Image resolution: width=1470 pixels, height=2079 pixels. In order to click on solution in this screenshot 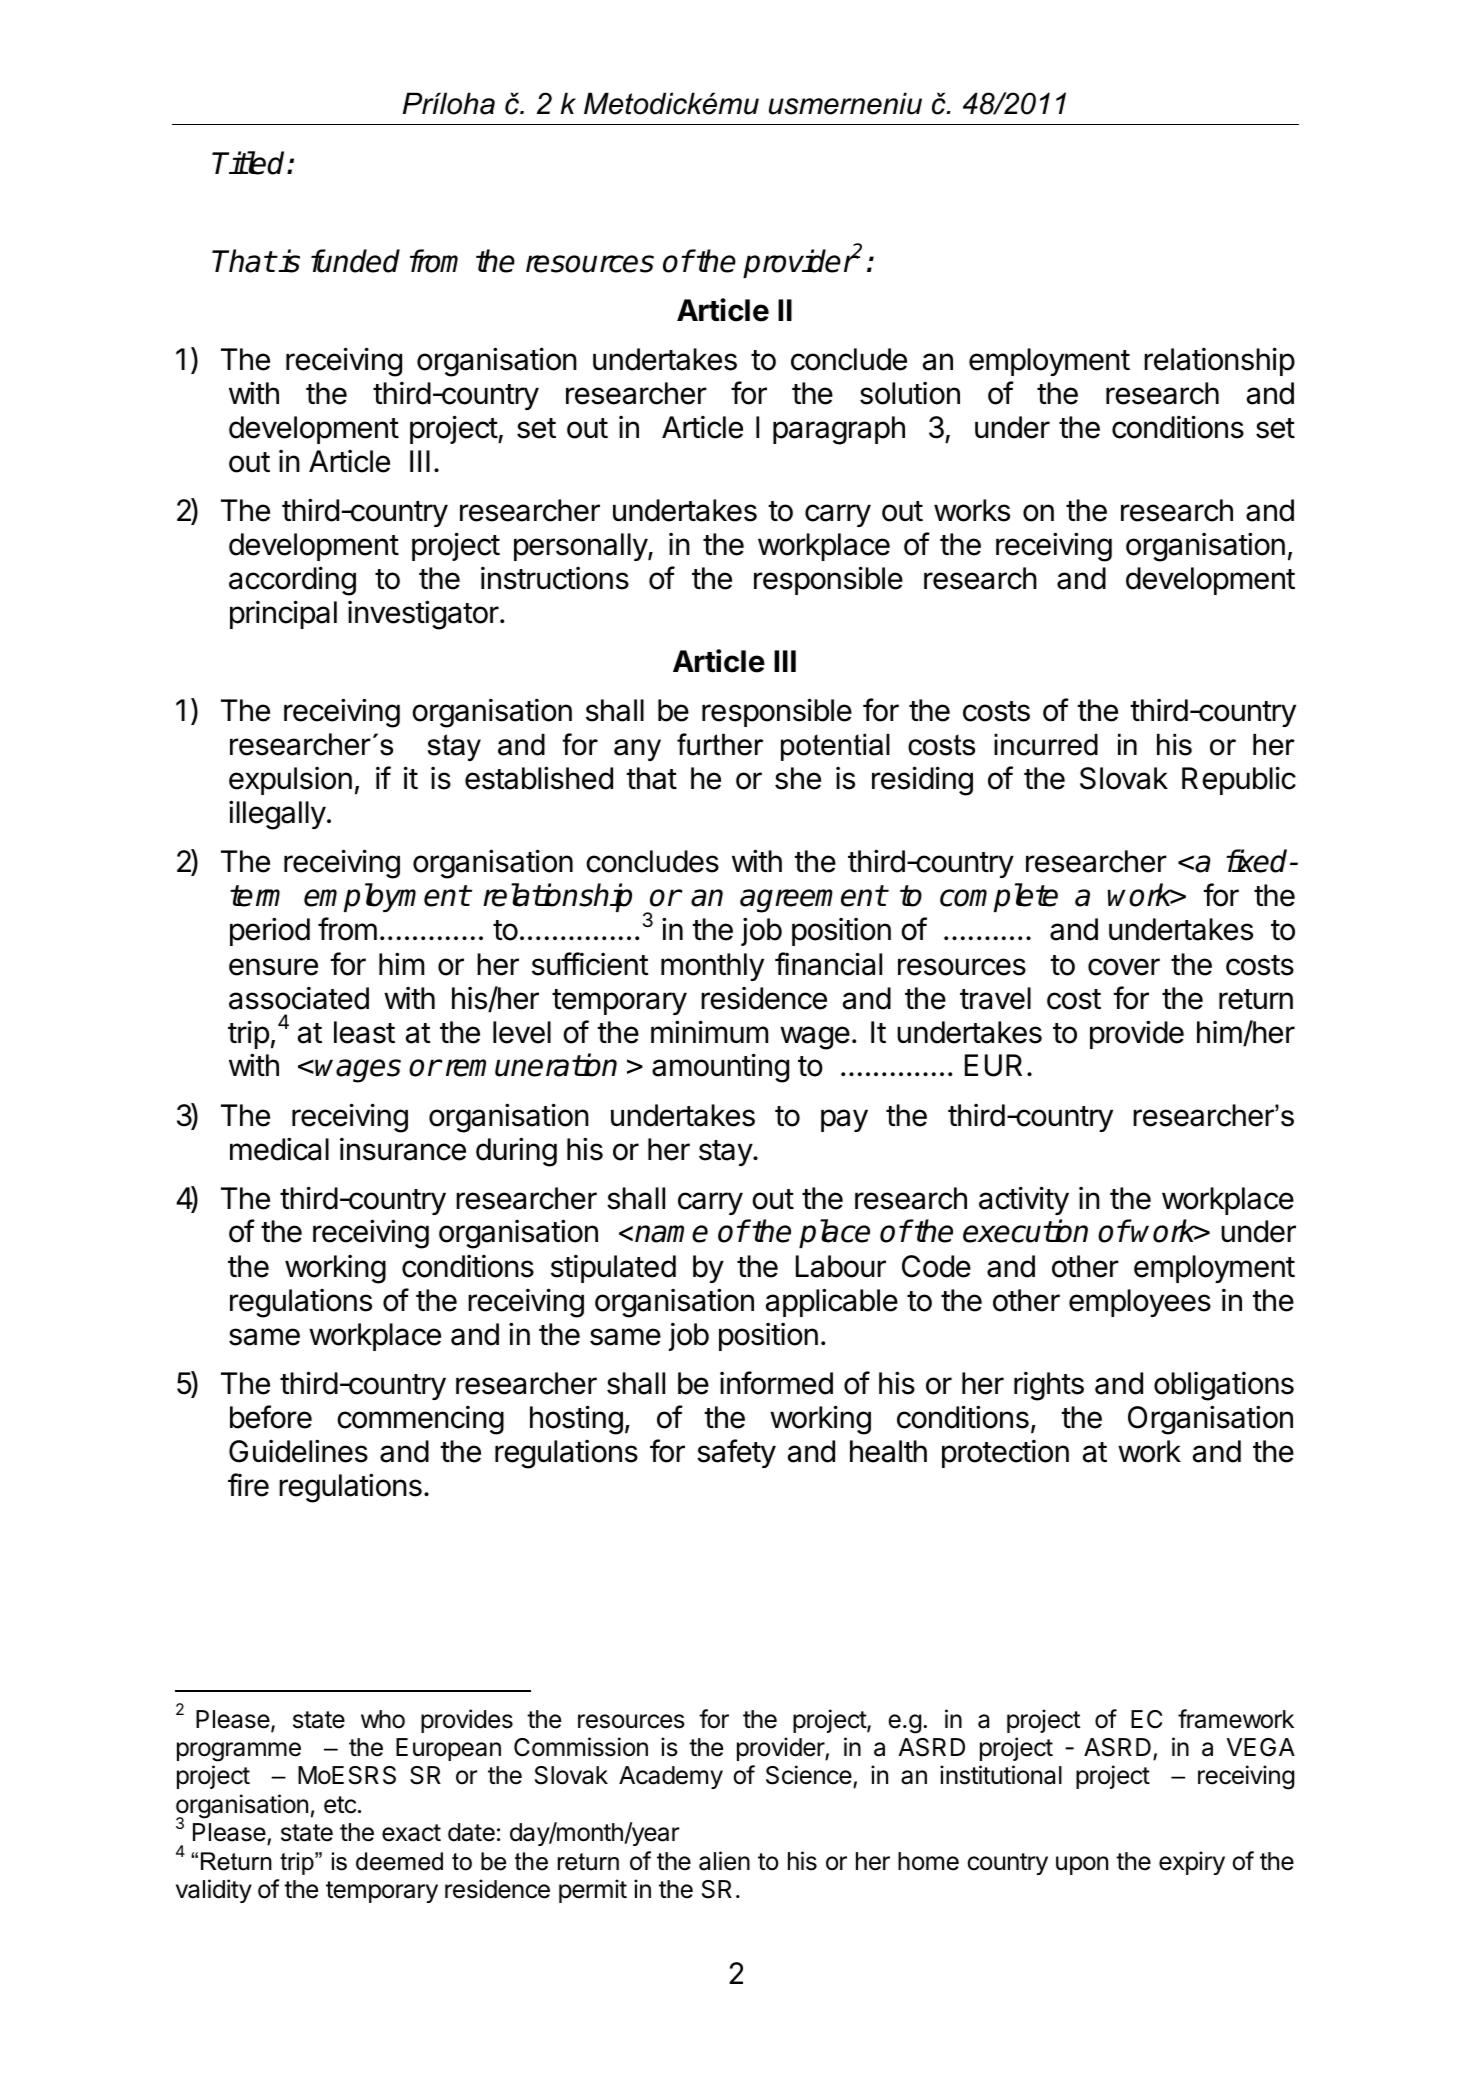, I will do `click(910, 393)`.
